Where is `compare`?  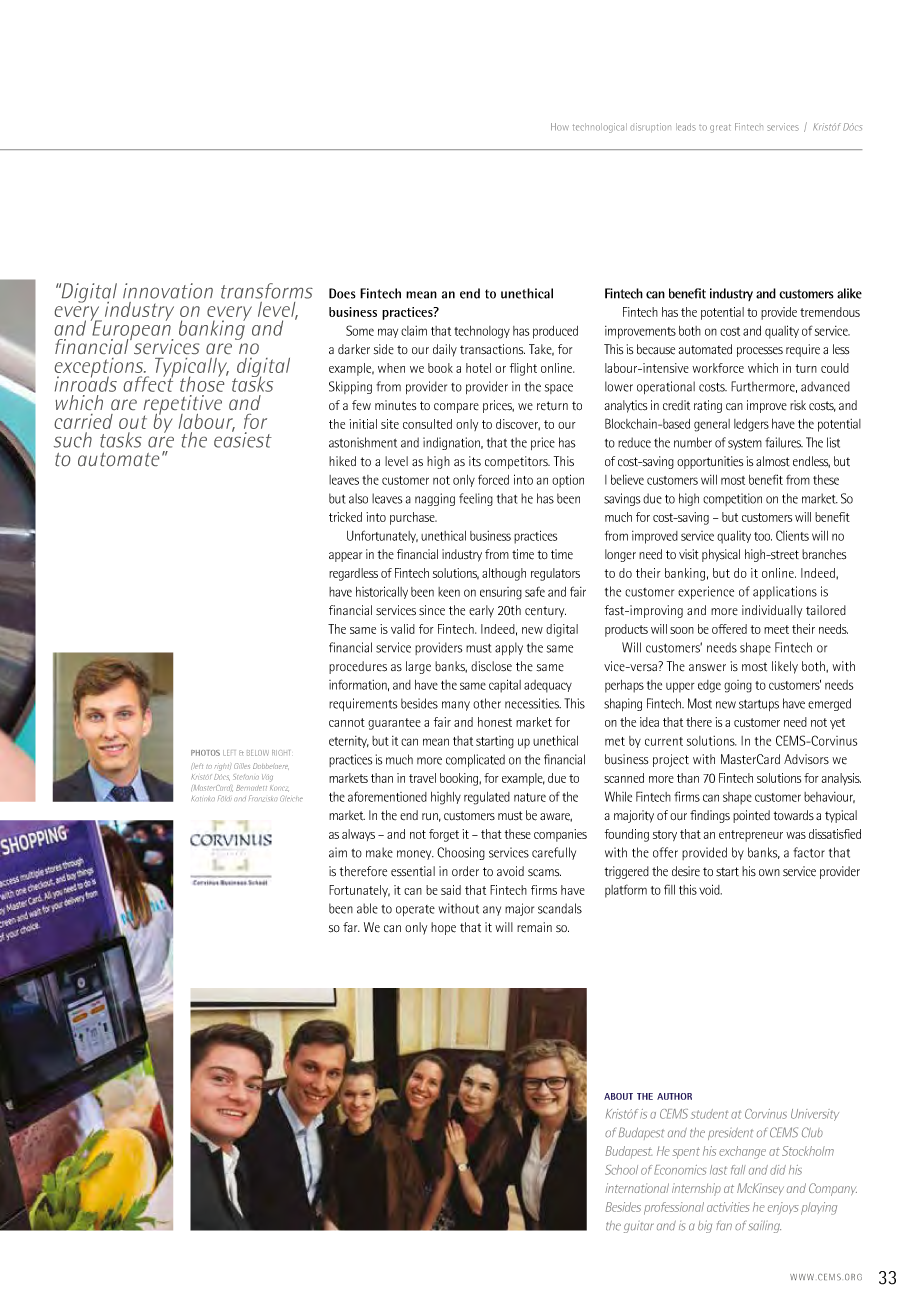 compare is located at coordinates (456, 408).
